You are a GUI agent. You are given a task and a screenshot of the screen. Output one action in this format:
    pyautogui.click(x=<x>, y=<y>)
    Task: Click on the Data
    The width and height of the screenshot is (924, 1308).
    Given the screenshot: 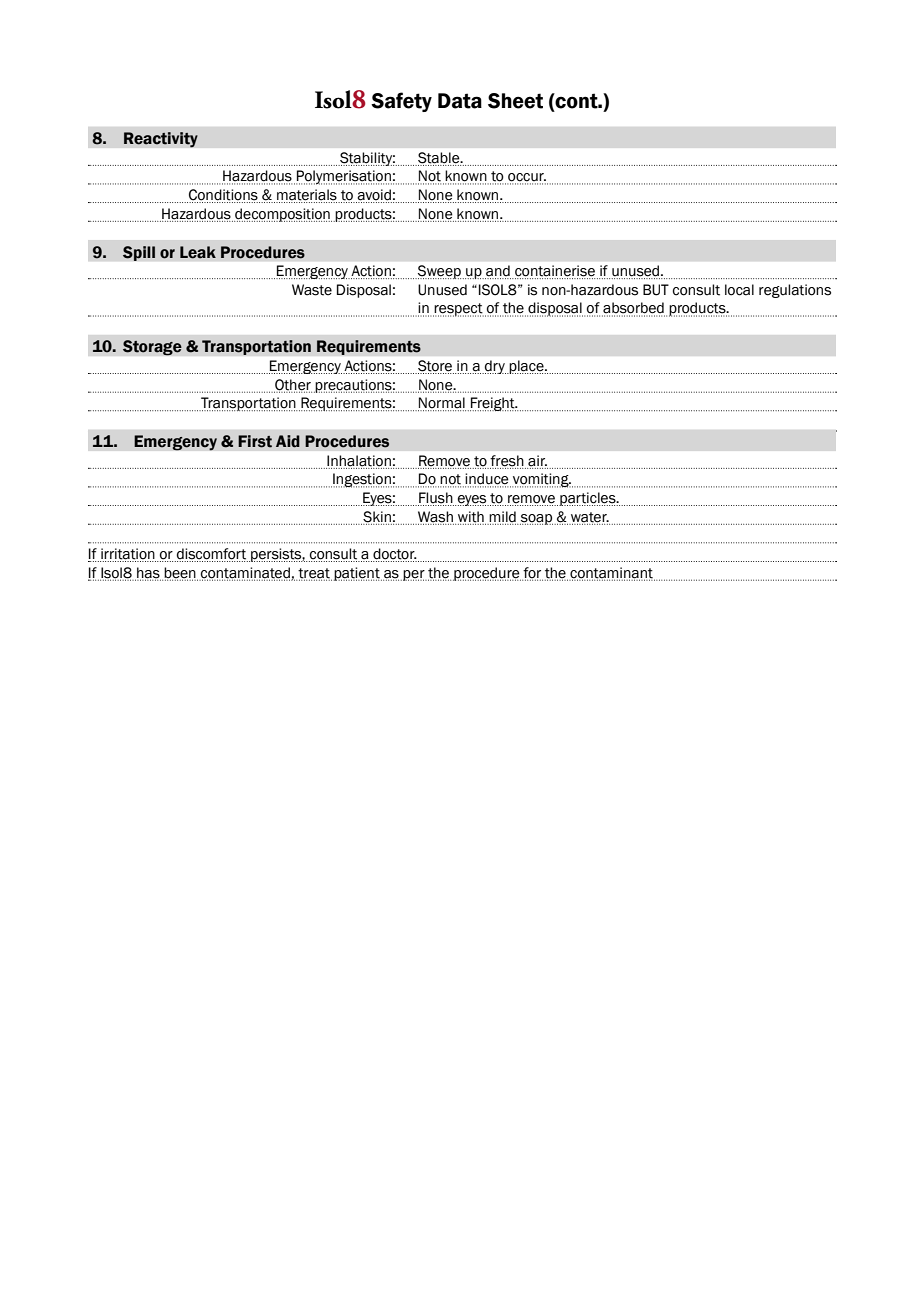 What is the action you would take?
    pyautogui.click(x=460, y=101)
